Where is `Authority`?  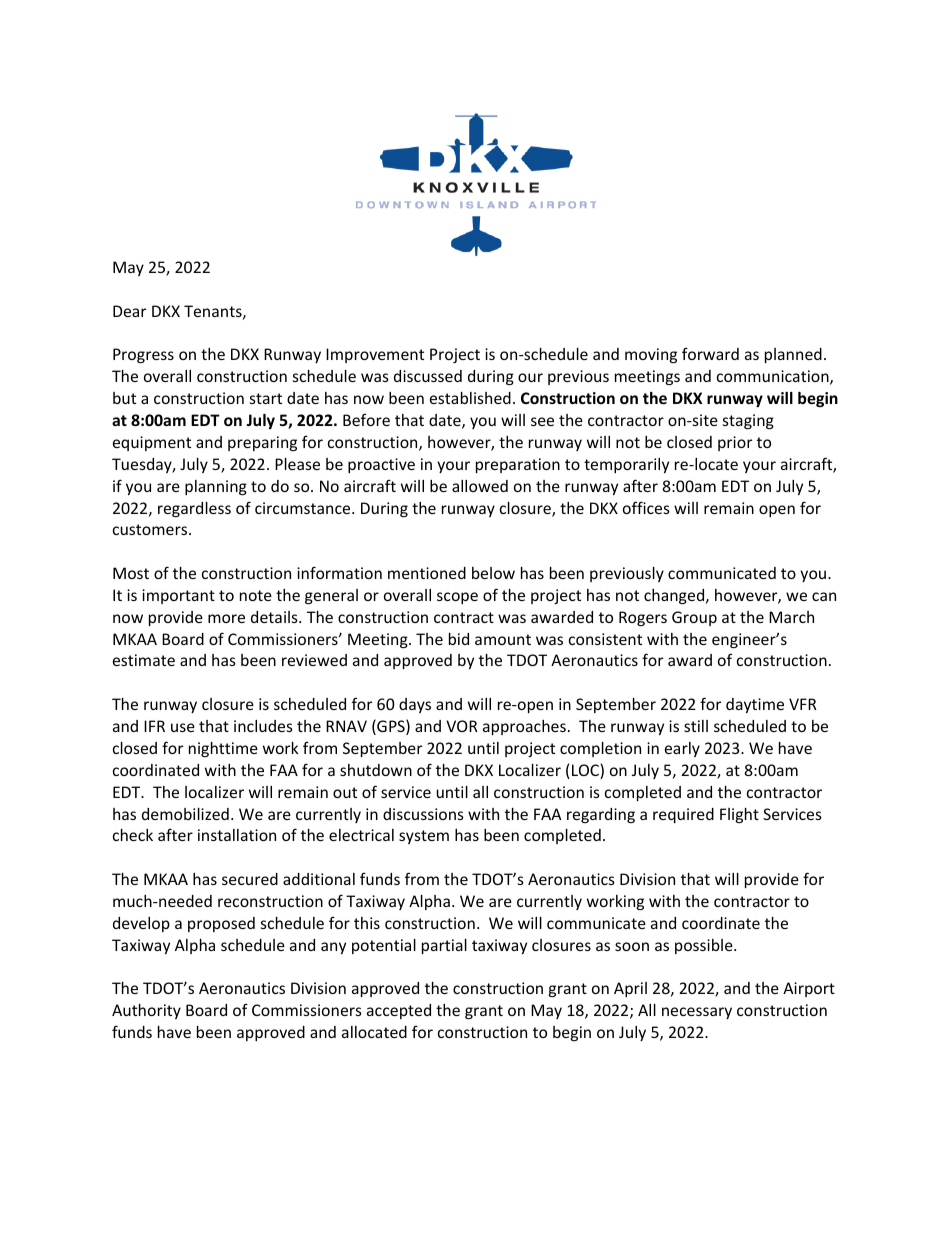 Authority is located at coordinates (146, 1011).
